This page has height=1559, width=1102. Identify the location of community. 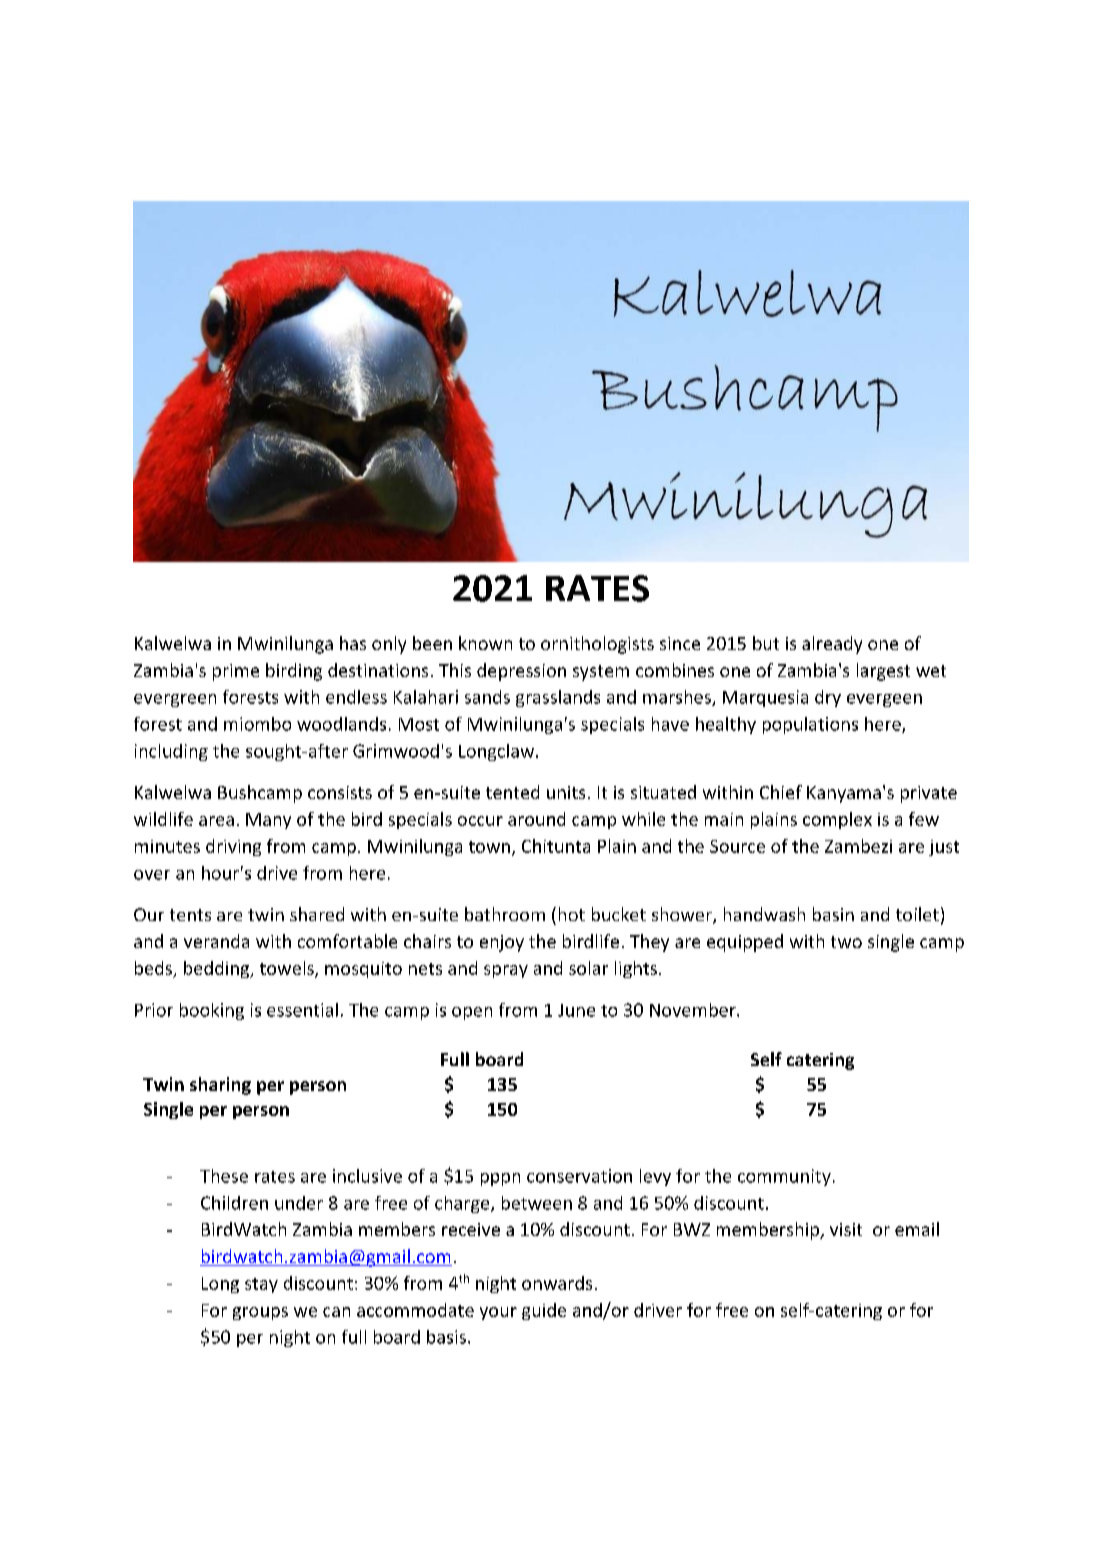
(784, 1177).
